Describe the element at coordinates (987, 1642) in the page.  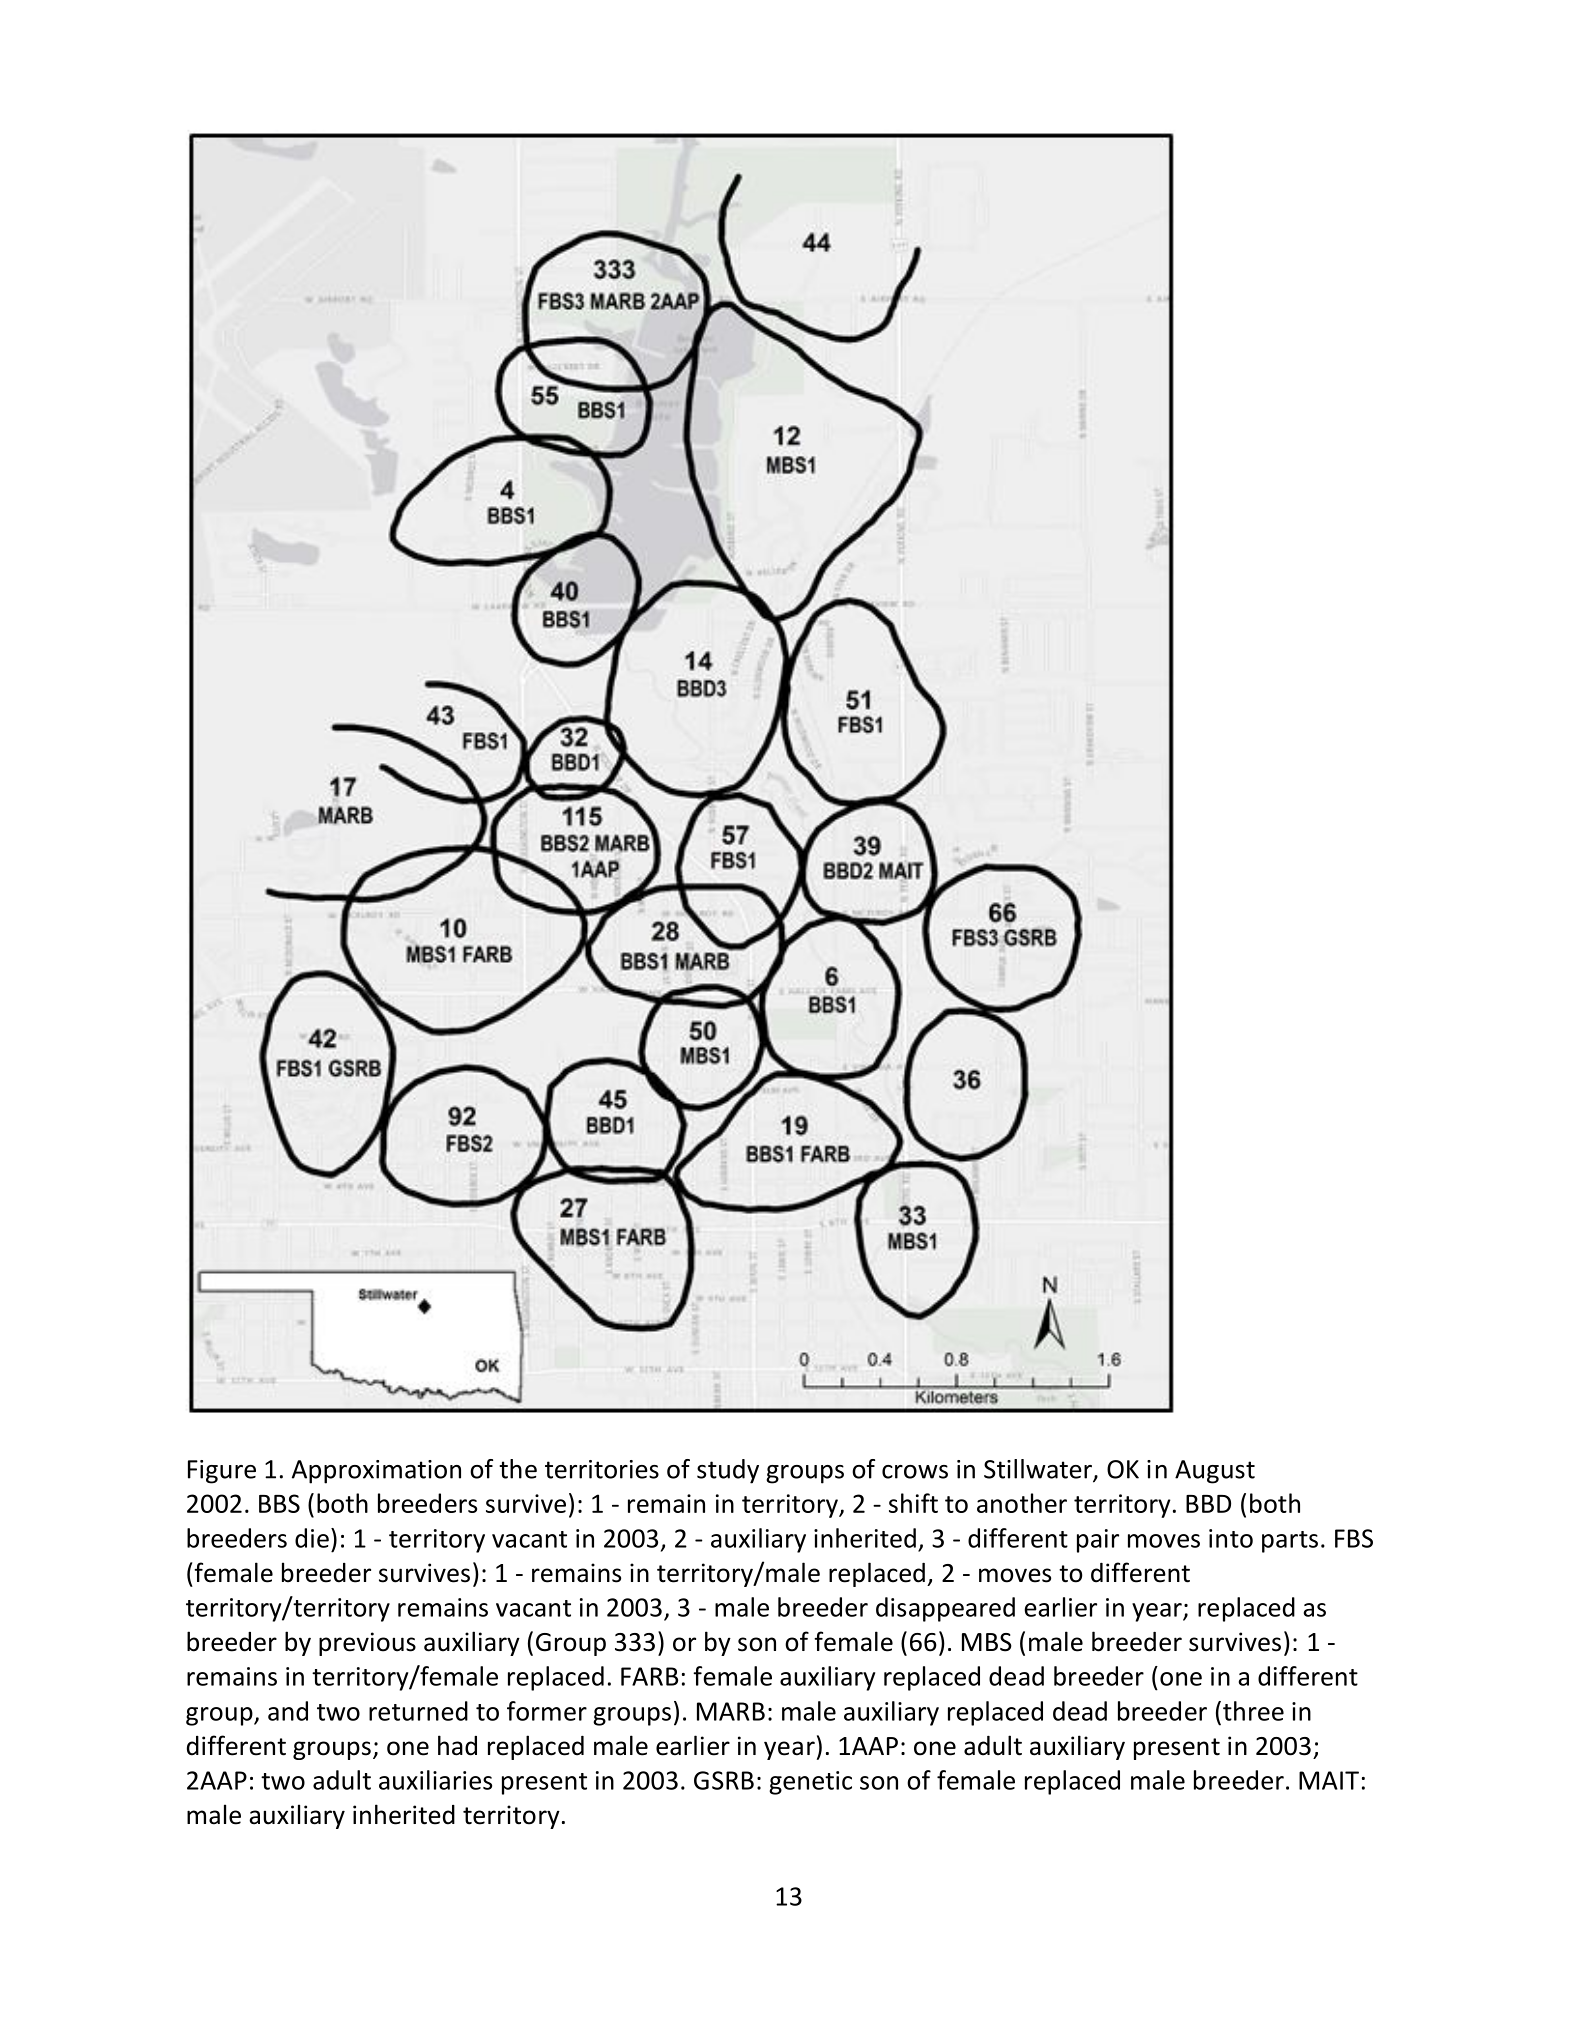
I see `MBS` at that location.
